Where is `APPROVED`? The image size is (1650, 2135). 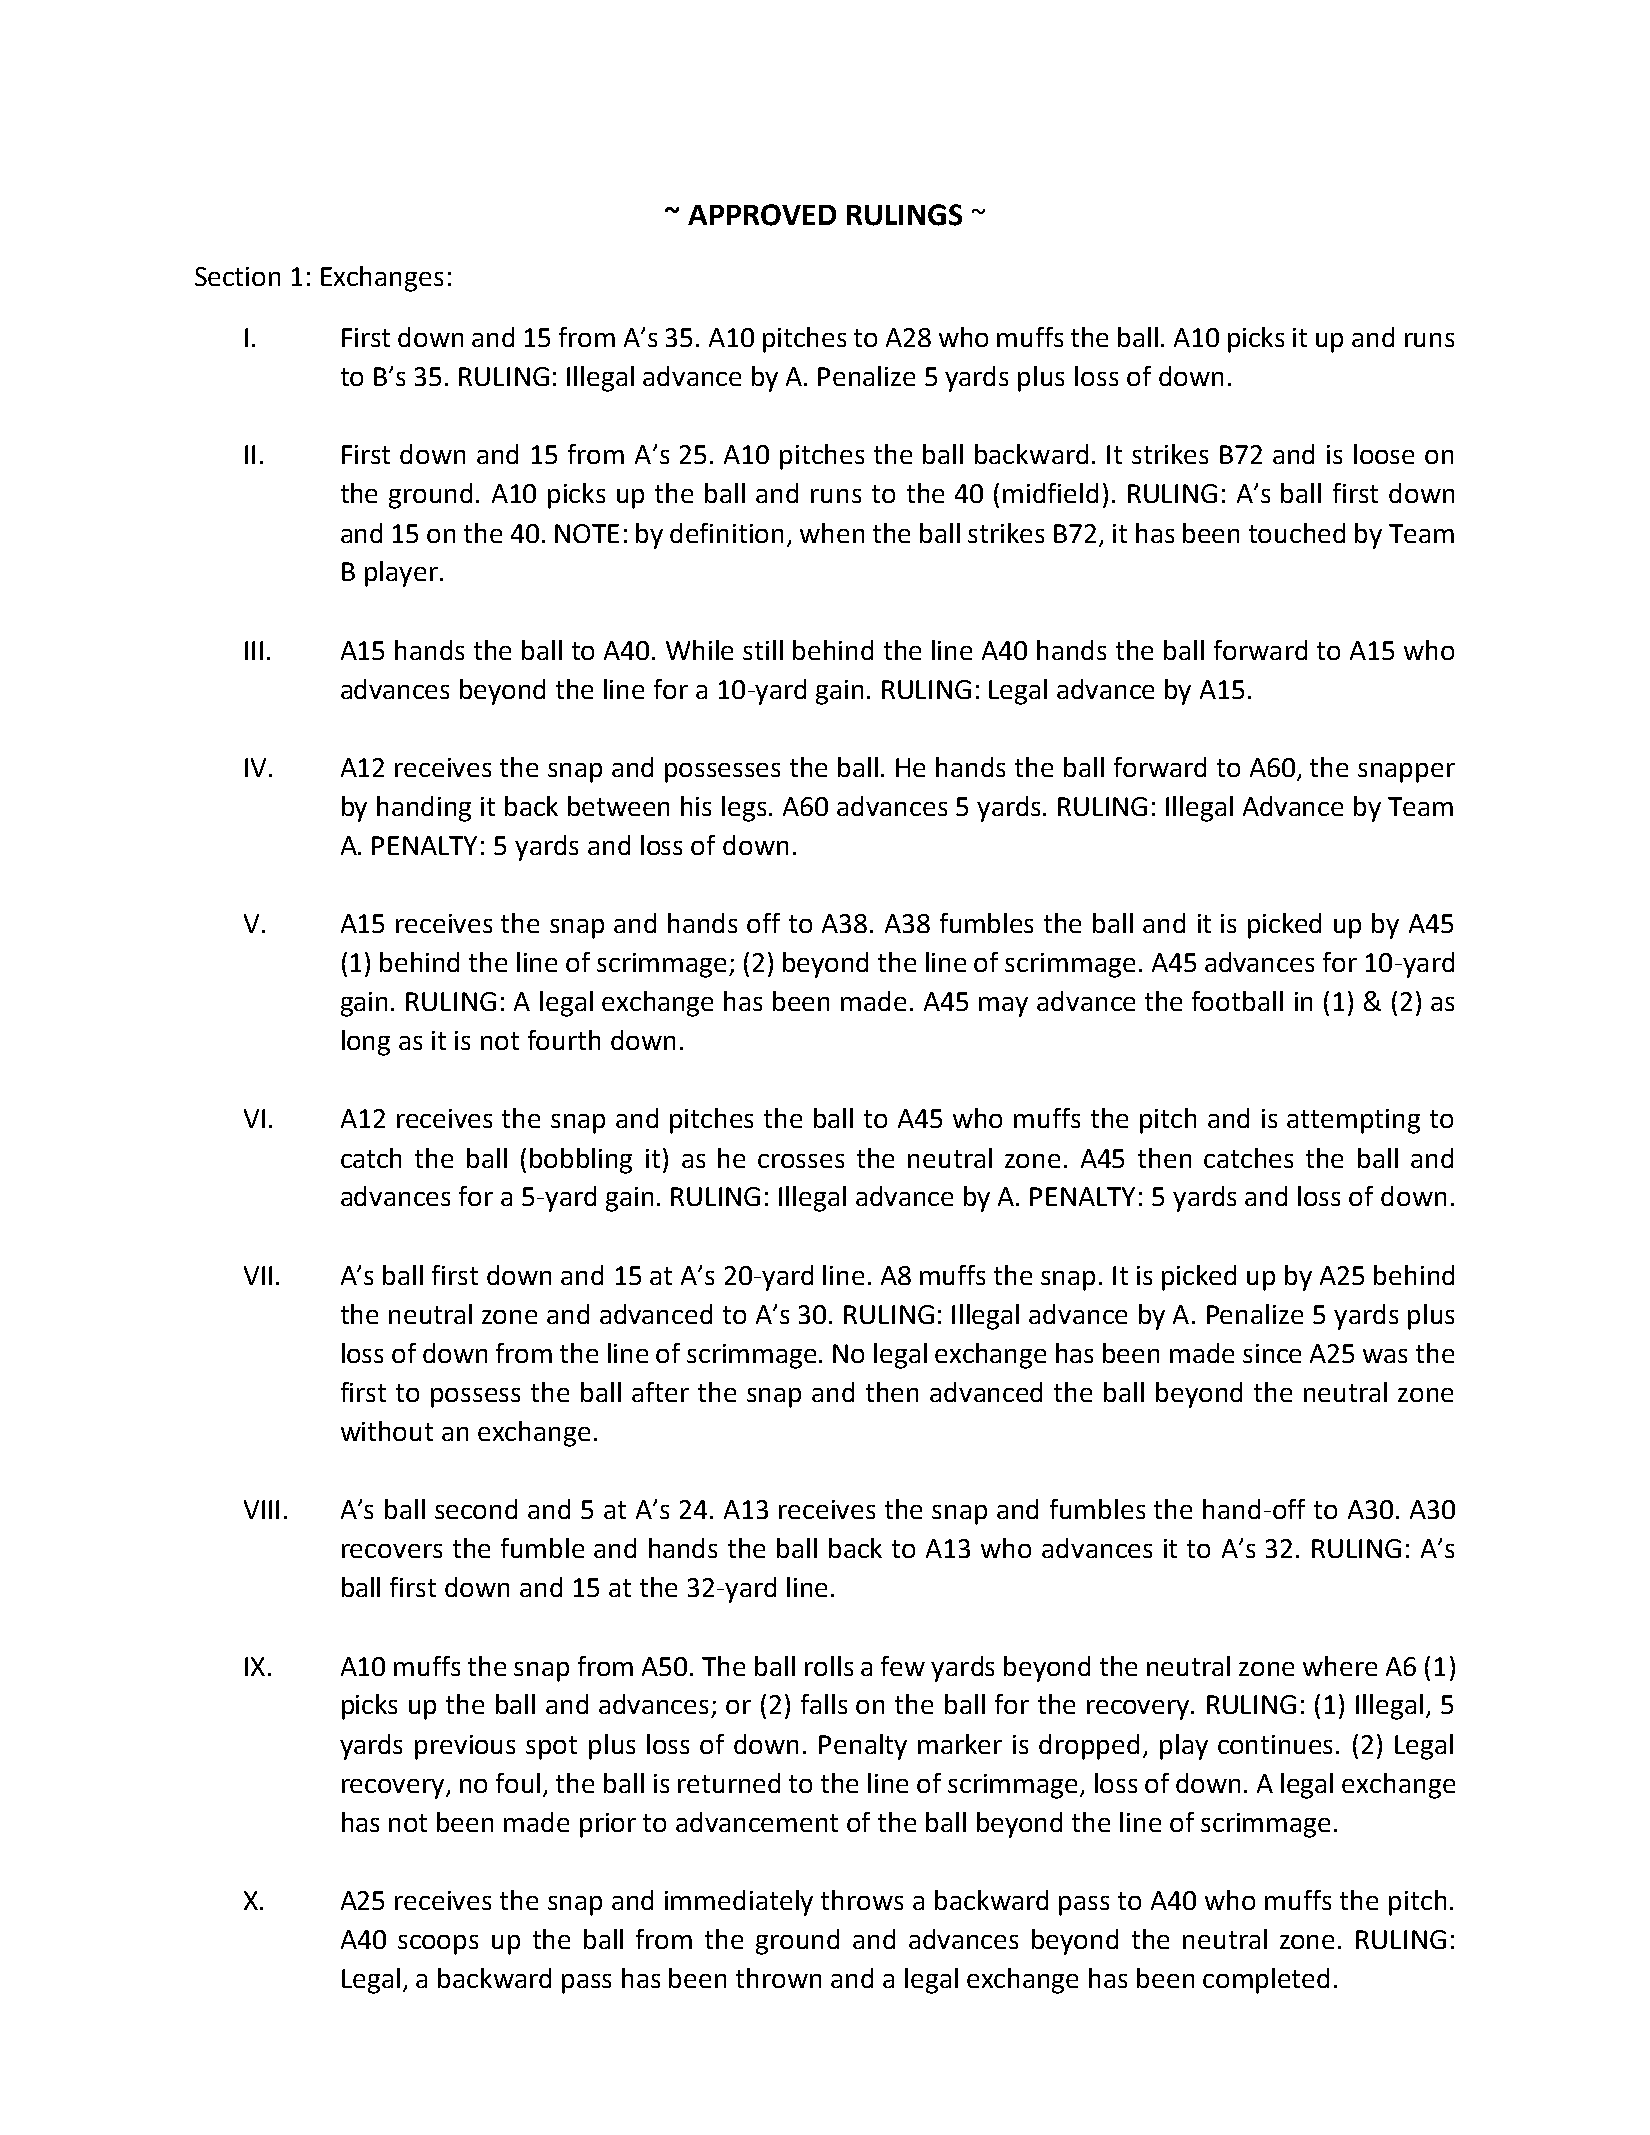 APPROVED is located at coordinates (762, 215).
